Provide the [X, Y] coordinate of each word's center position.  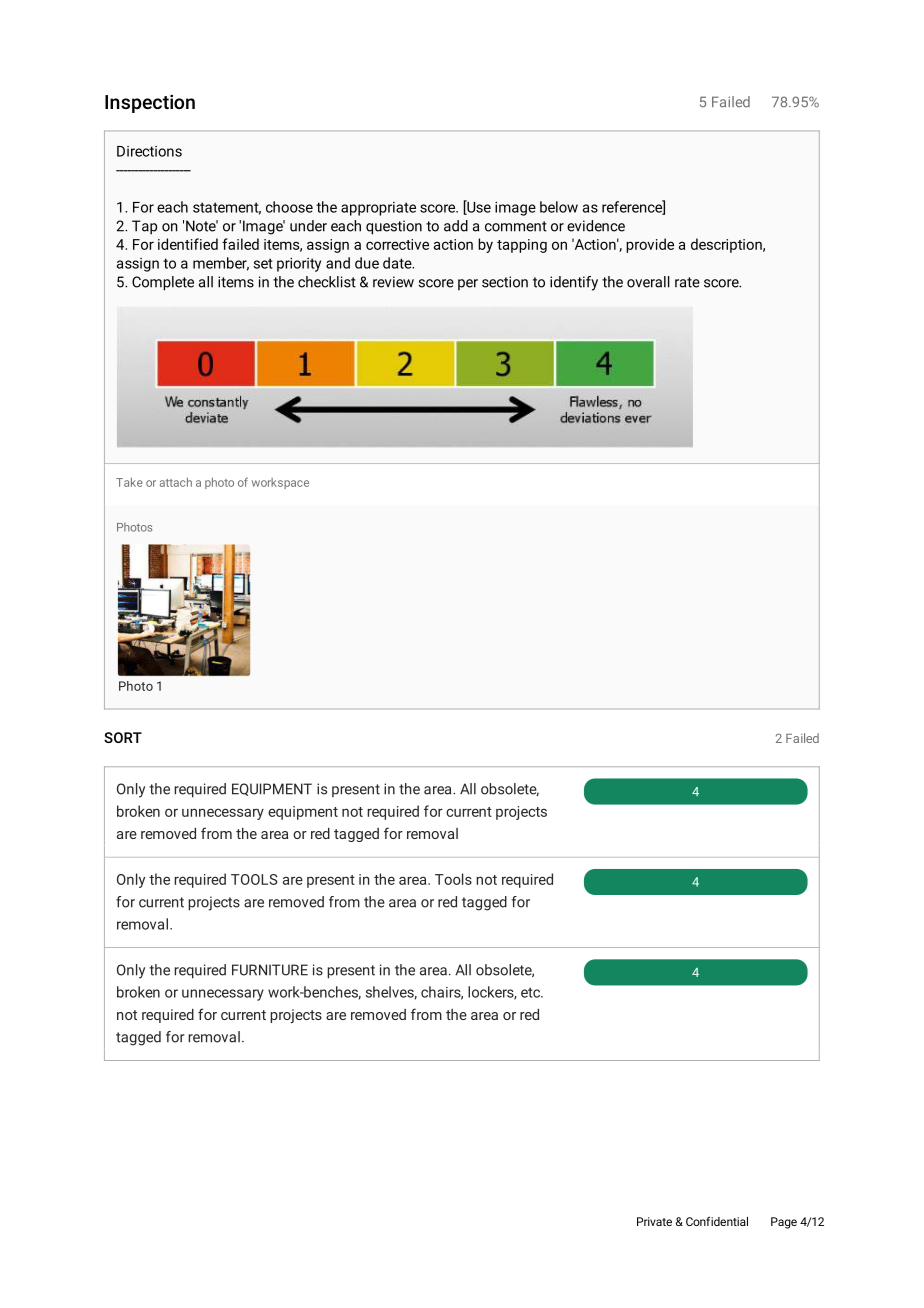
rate [687, 282]
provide [650, 245]
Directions [149, 151]
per [468, 285]
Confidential [717, 1221]
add [456, 226]
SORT [123, 737]
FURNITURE [270, 970]
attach [176, 482]
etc [531, 992]
